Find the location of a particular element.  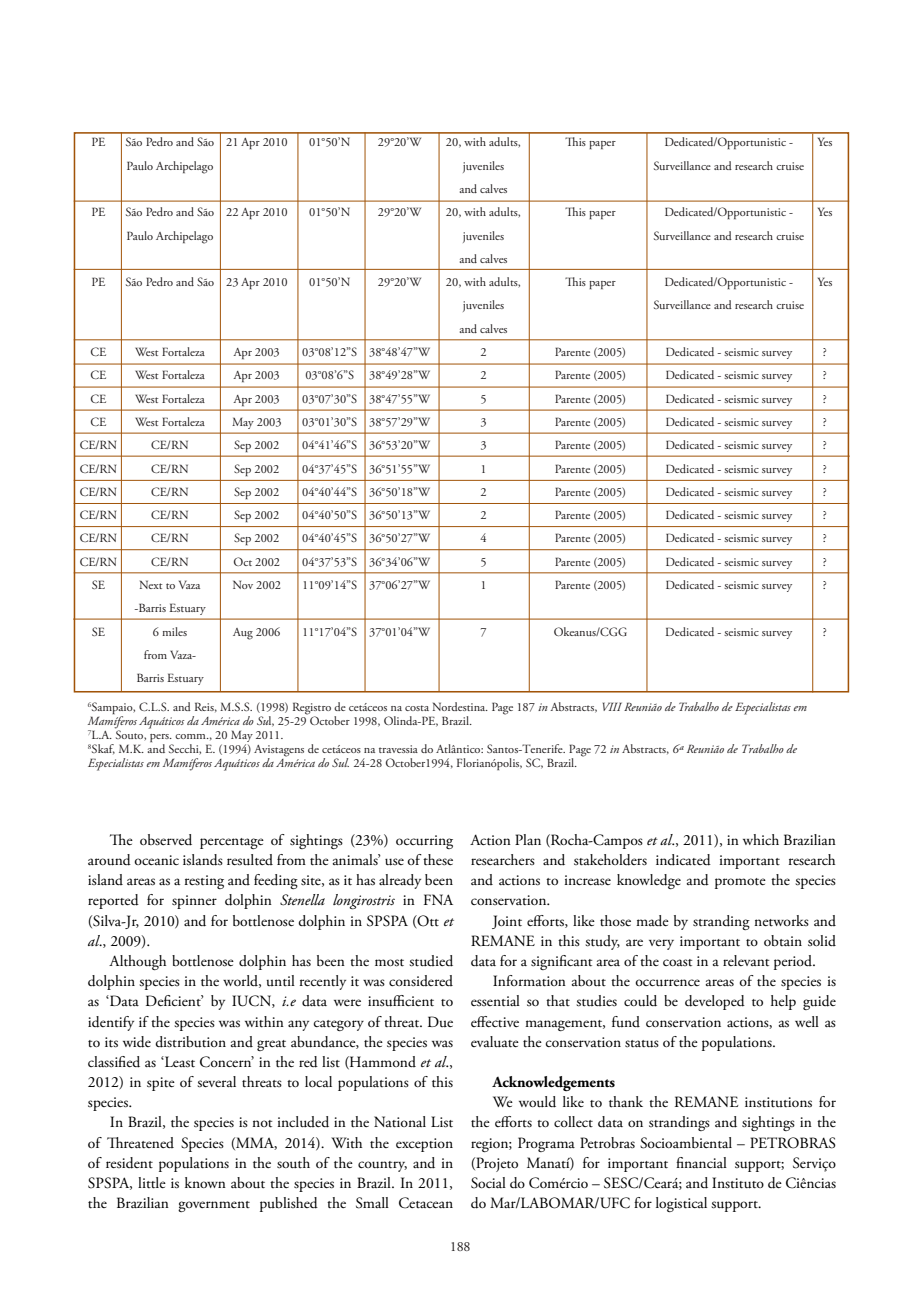

spinner is located at coordinates (194, 902).
